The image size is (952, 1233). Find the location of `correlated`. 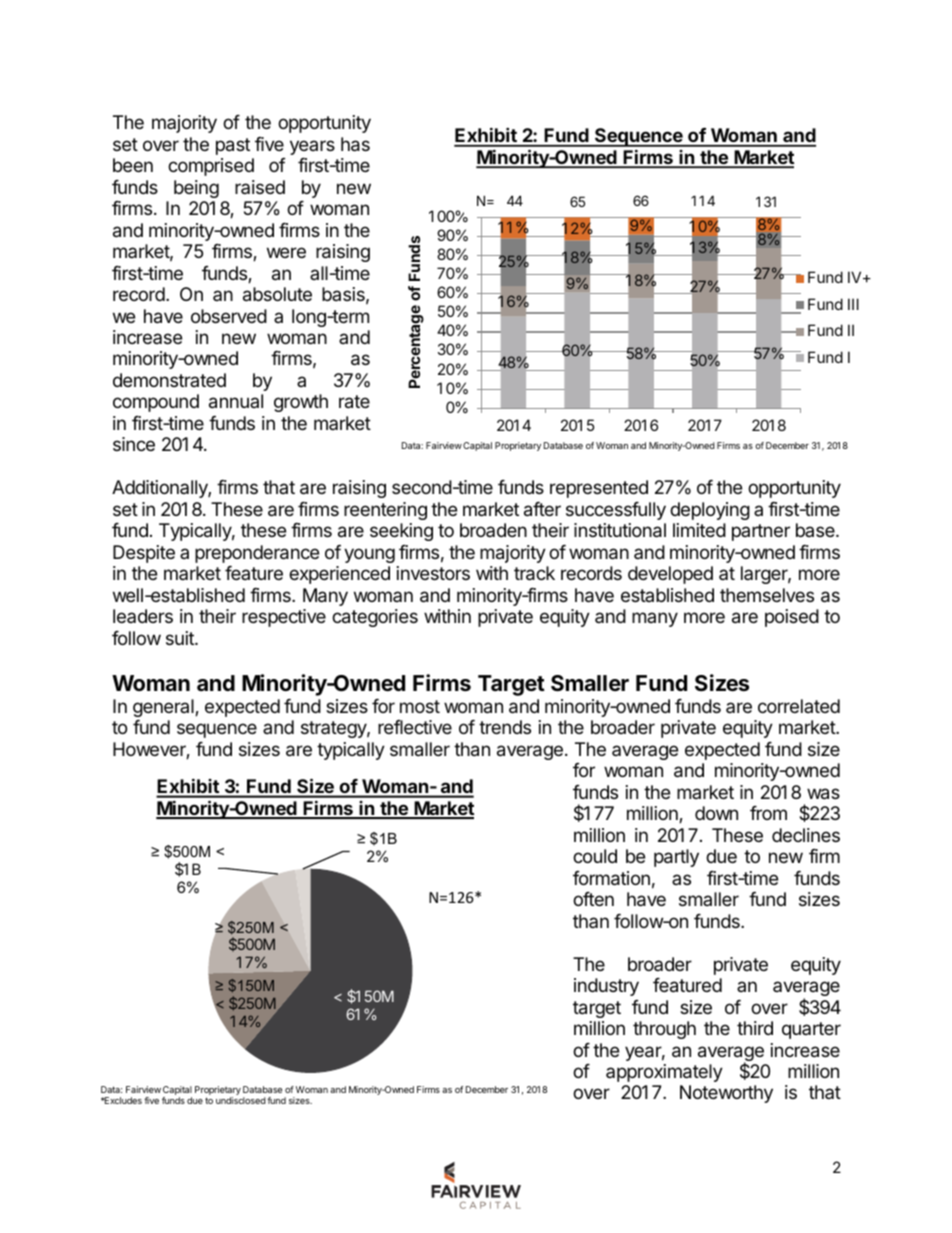

correlated is located at coordinates (799, 706).
